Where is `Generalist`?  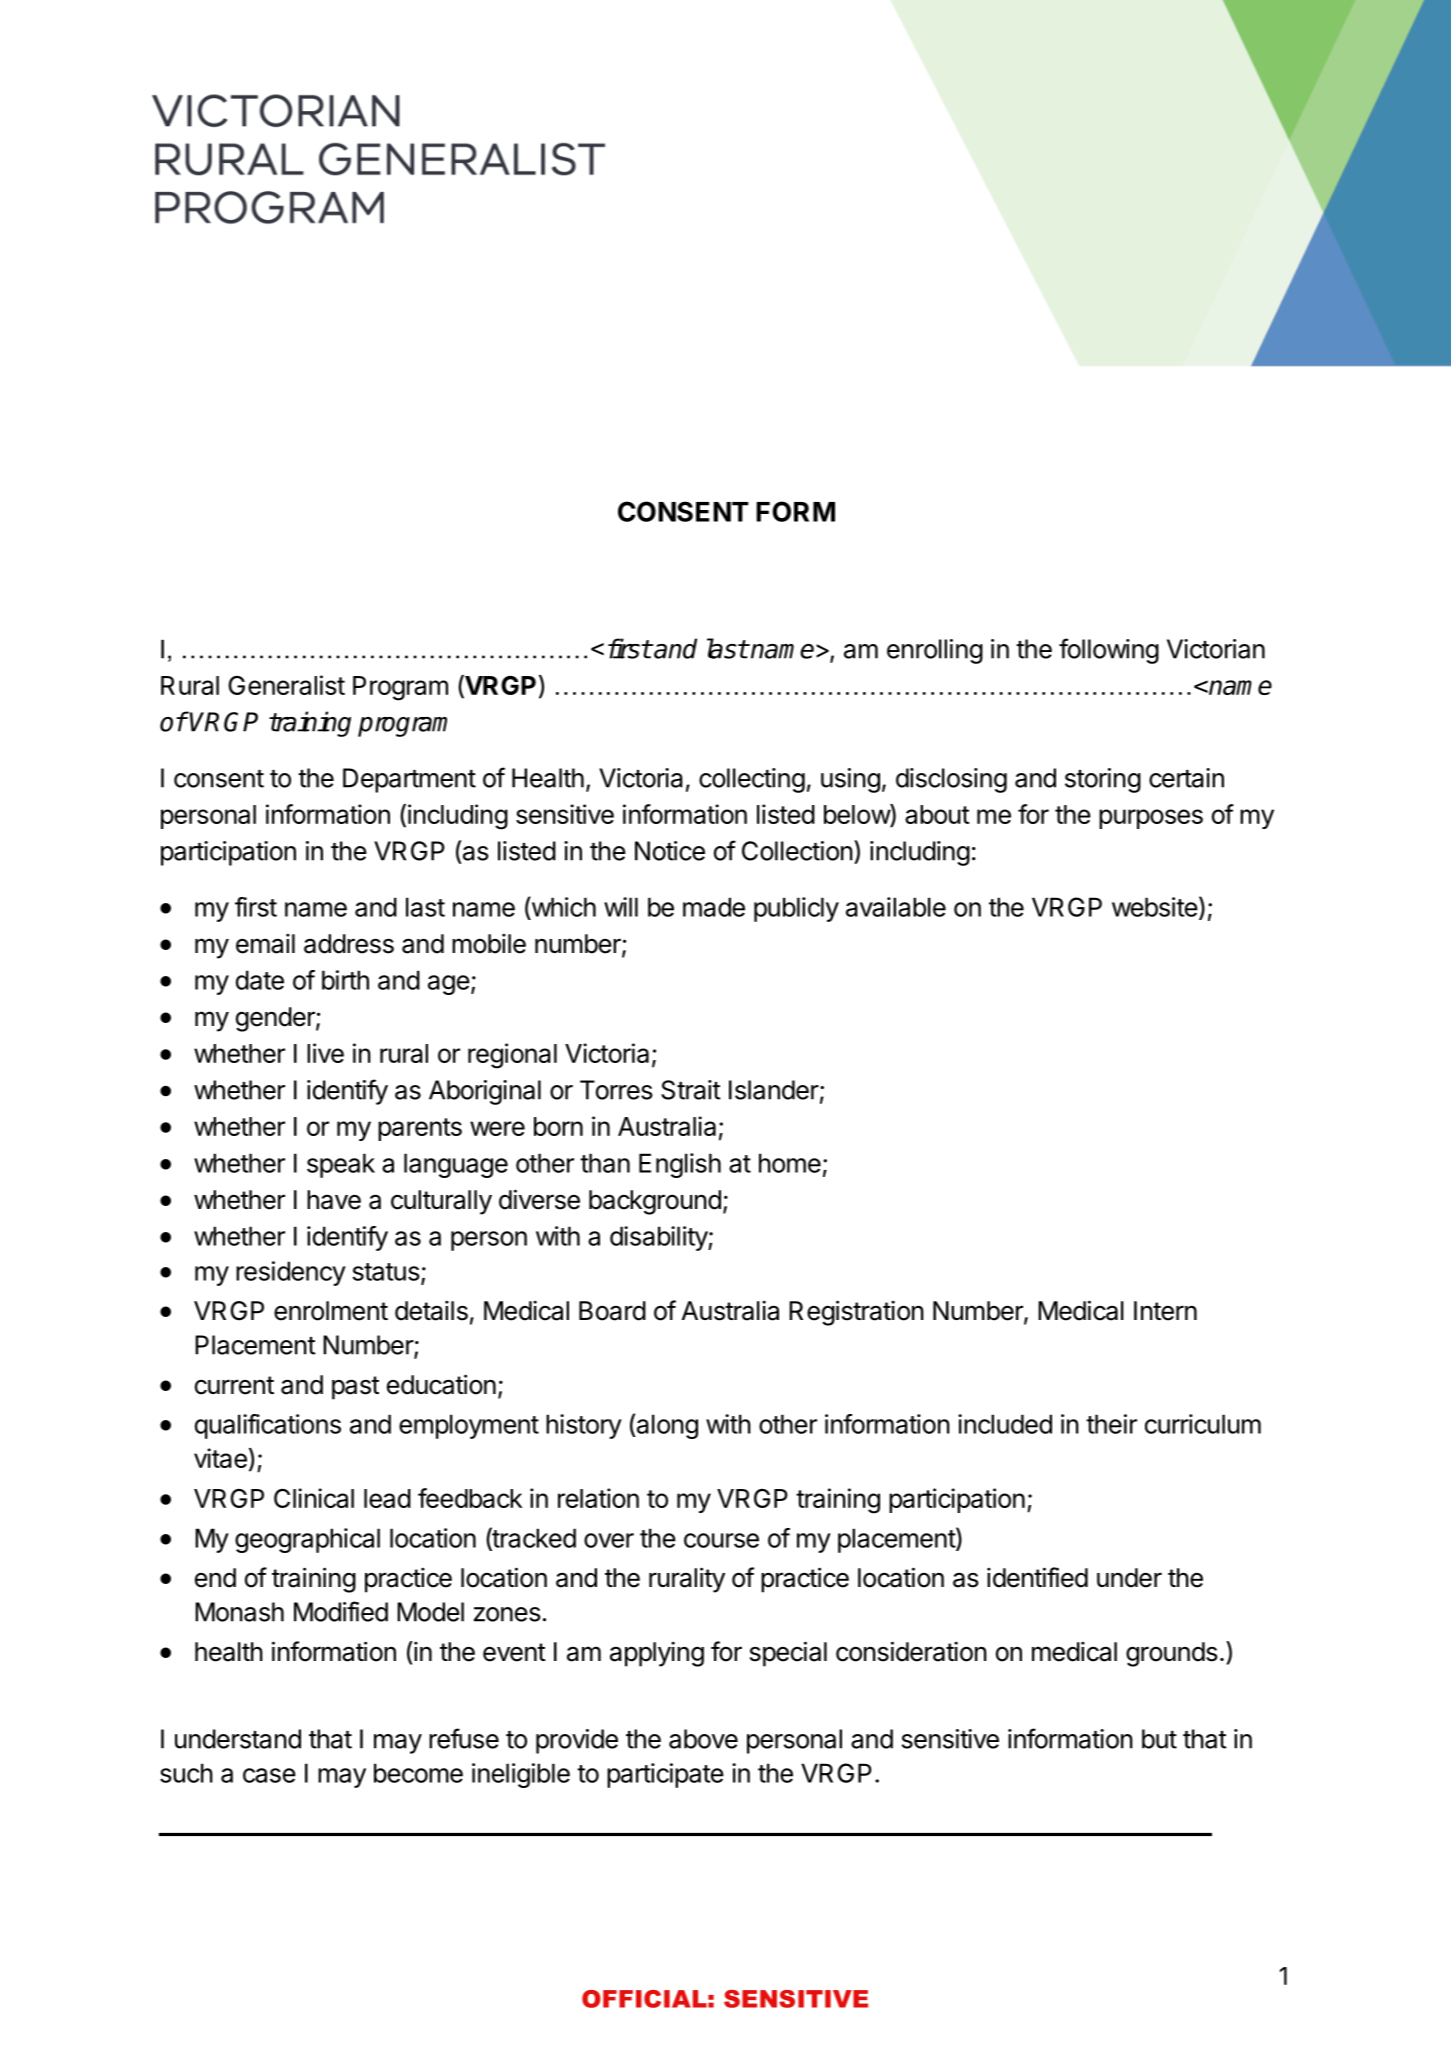 Generalist is located at coordinates (286, 685).
